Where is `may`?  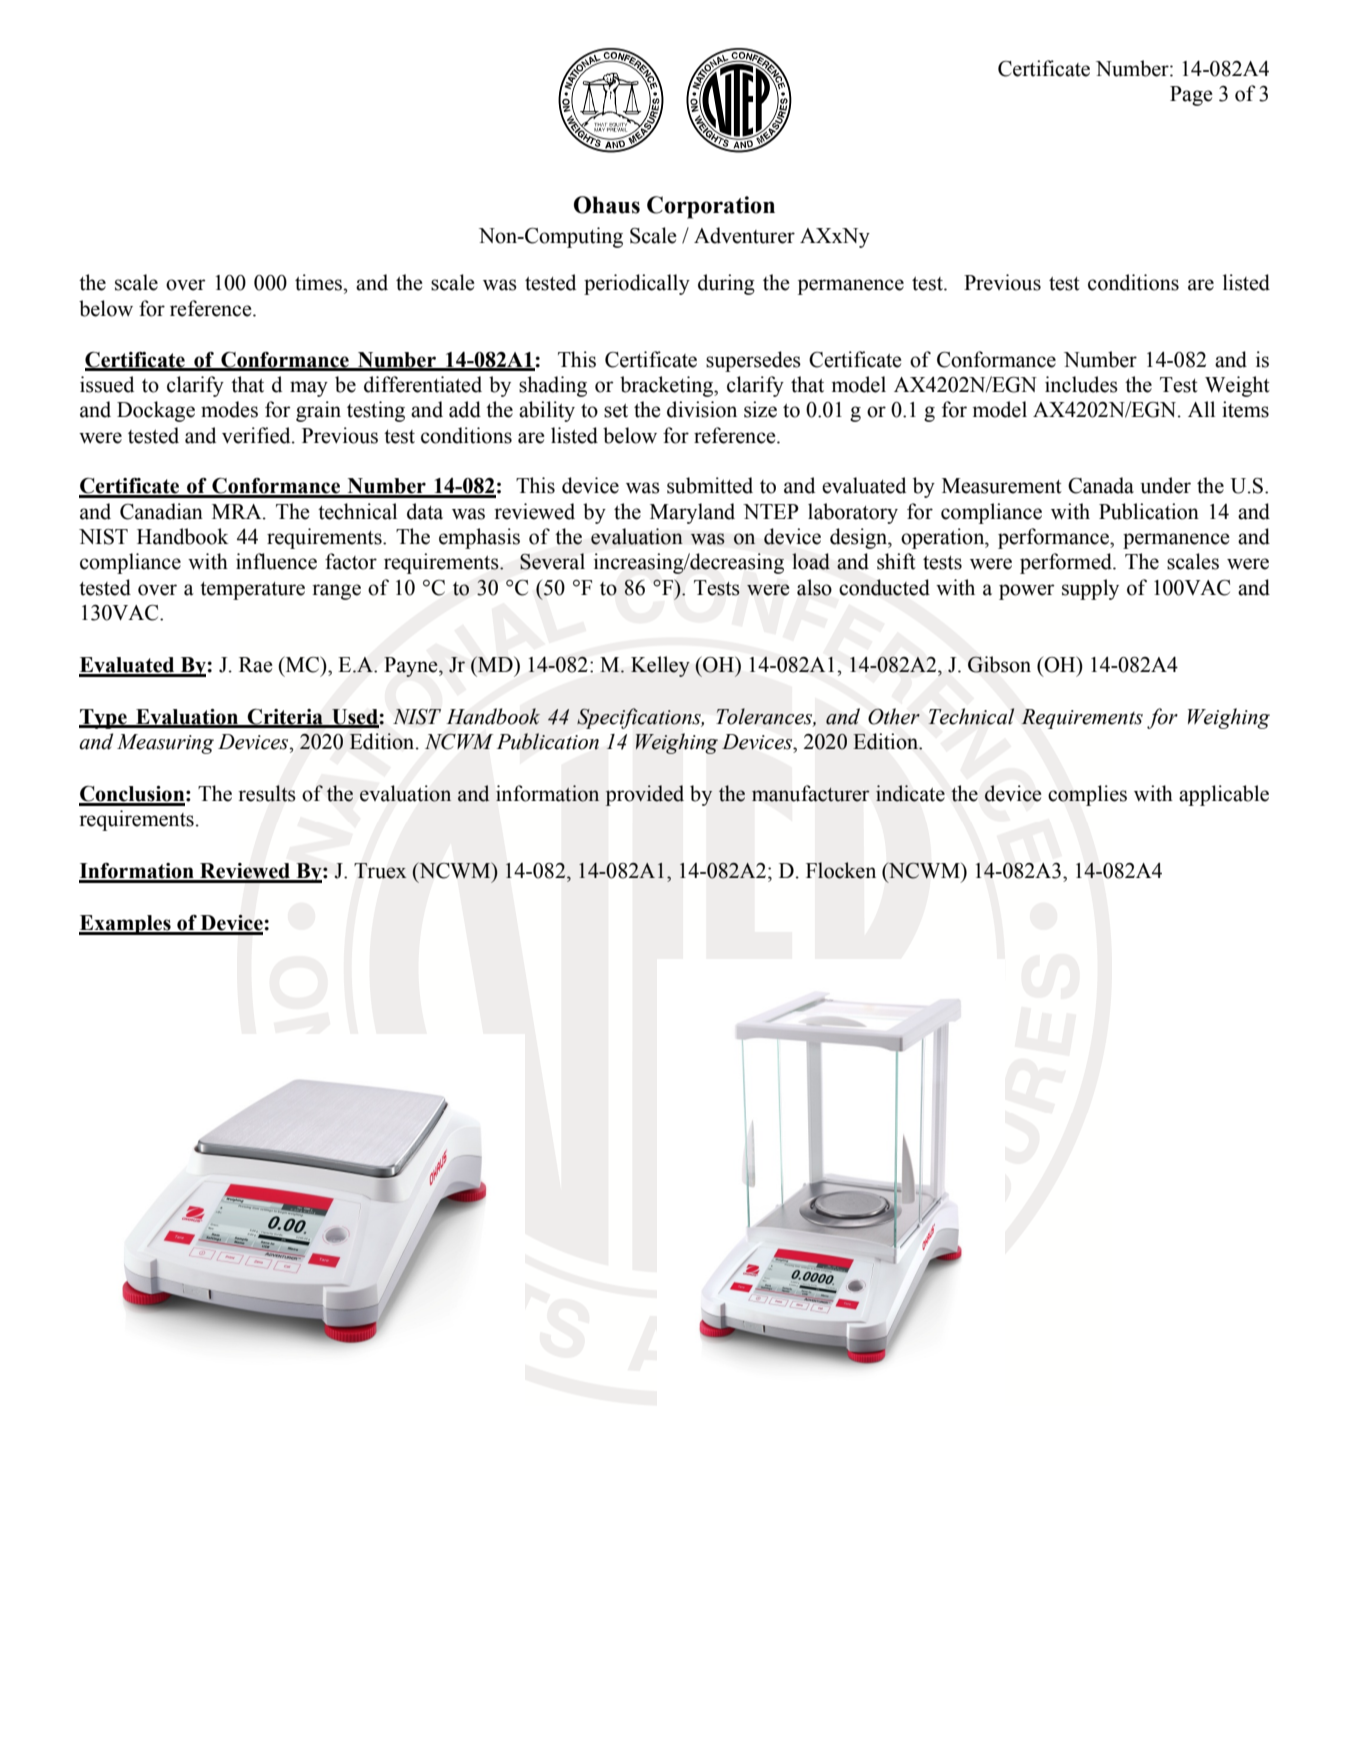 may is located at coordinates (309, 389).
